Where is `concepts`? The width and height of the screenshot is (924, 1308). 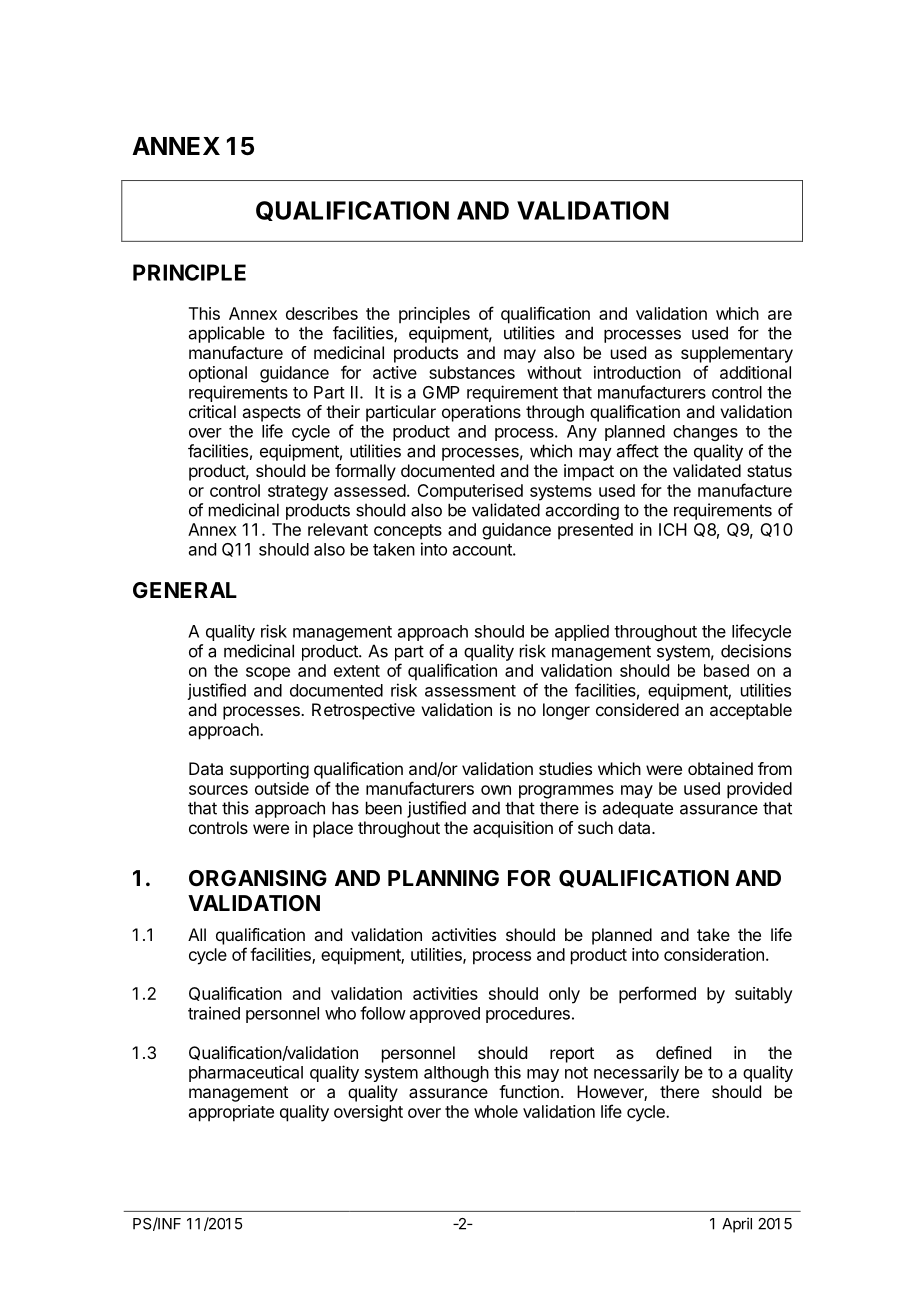 concepts is located at coordinates (408, 532).
